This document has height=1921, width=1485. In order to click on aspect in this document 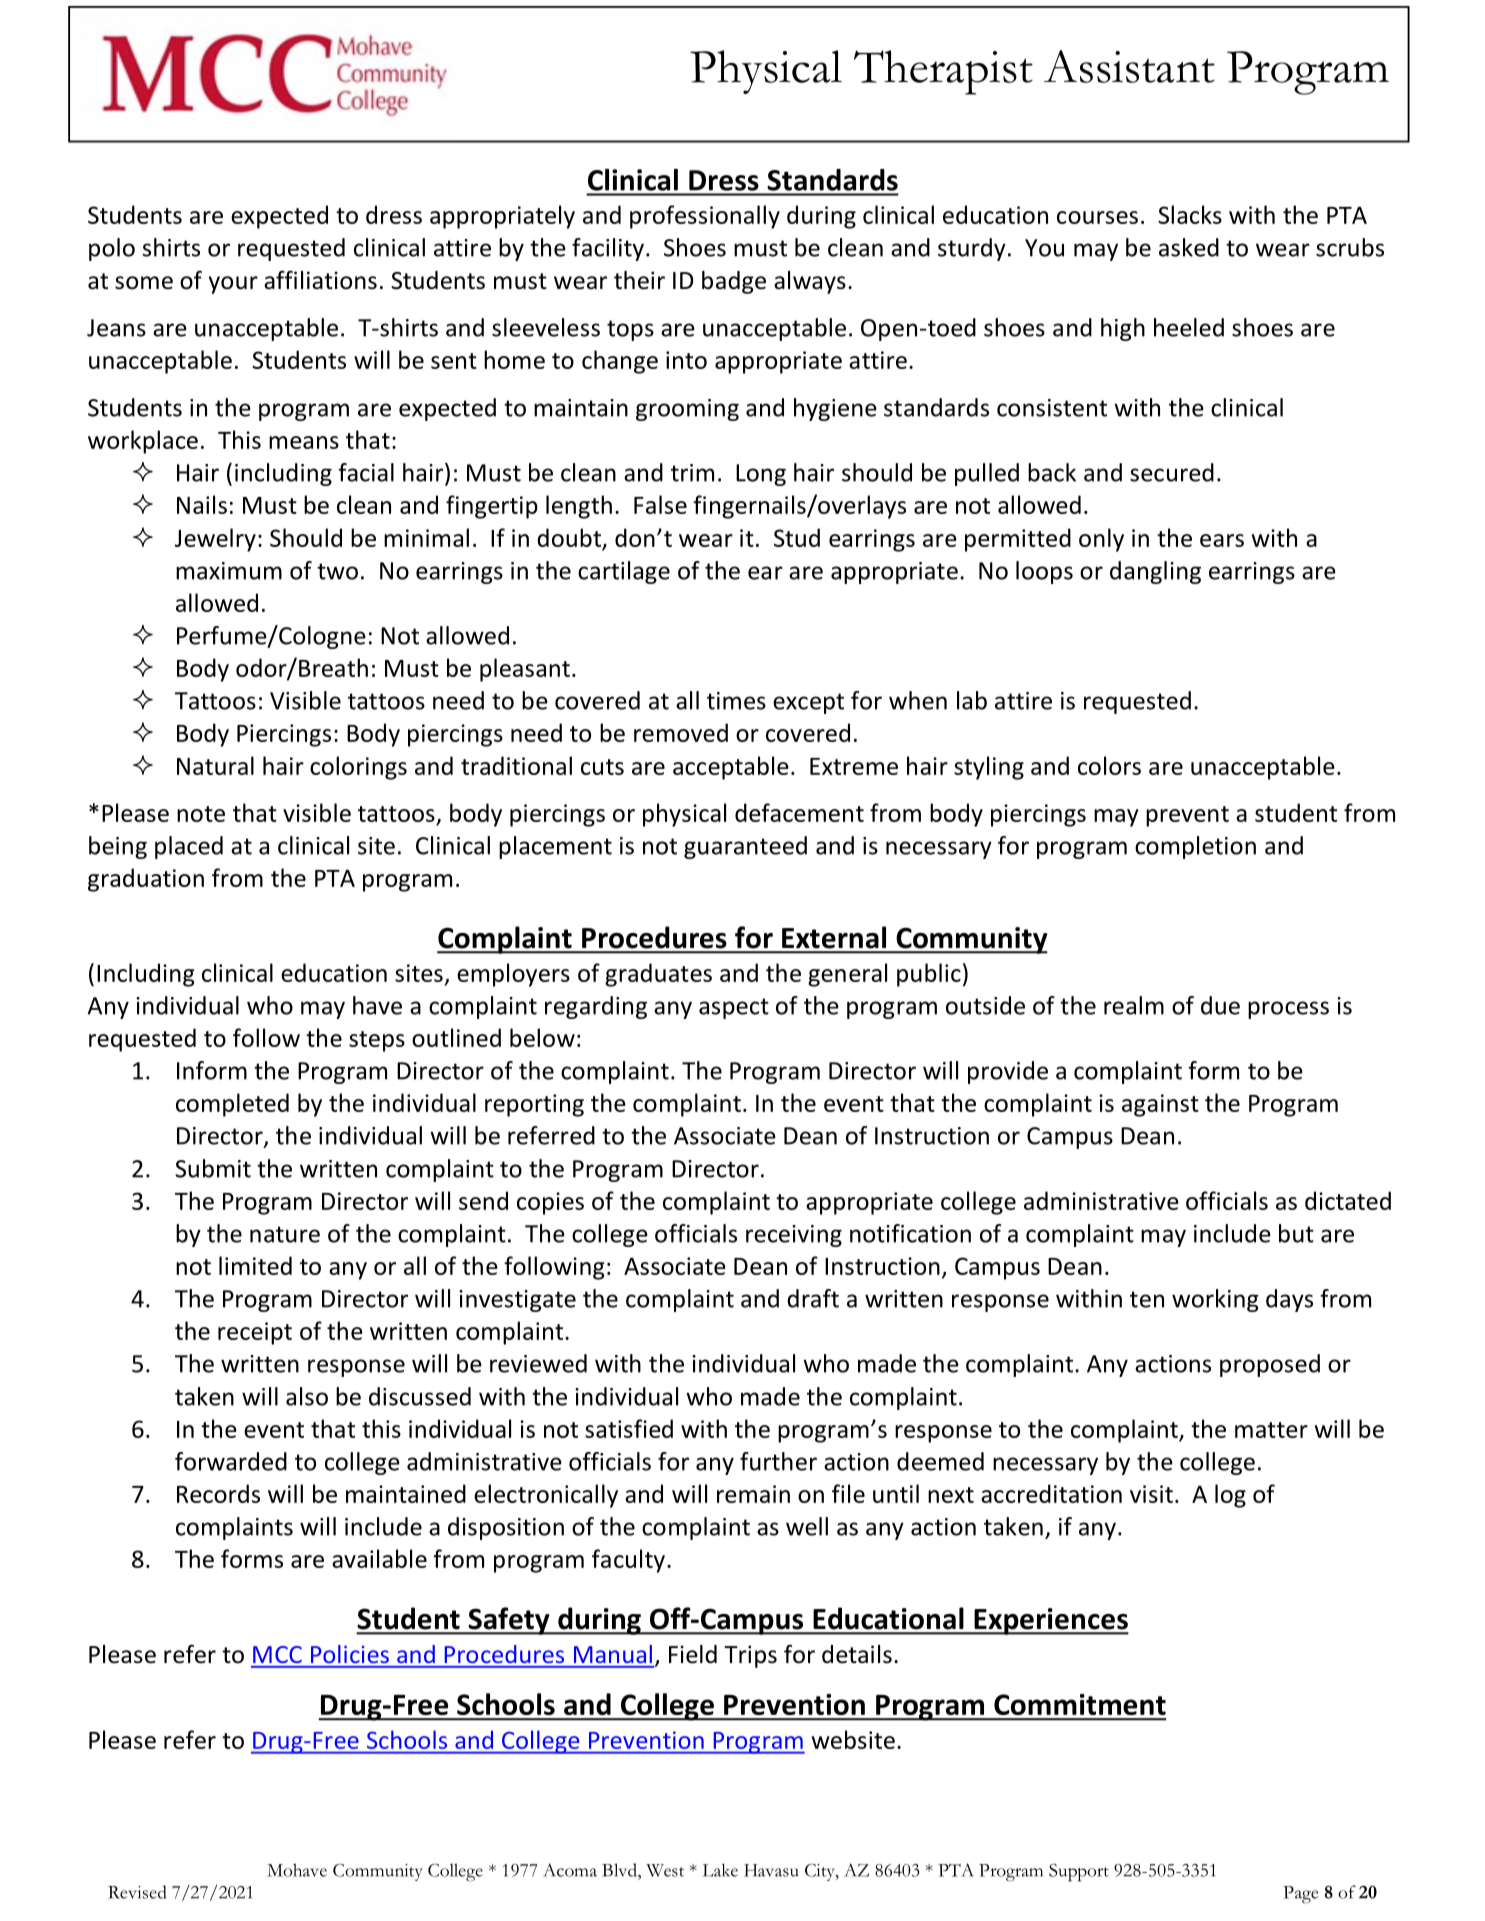, I will do `click(734, 1008)`.
